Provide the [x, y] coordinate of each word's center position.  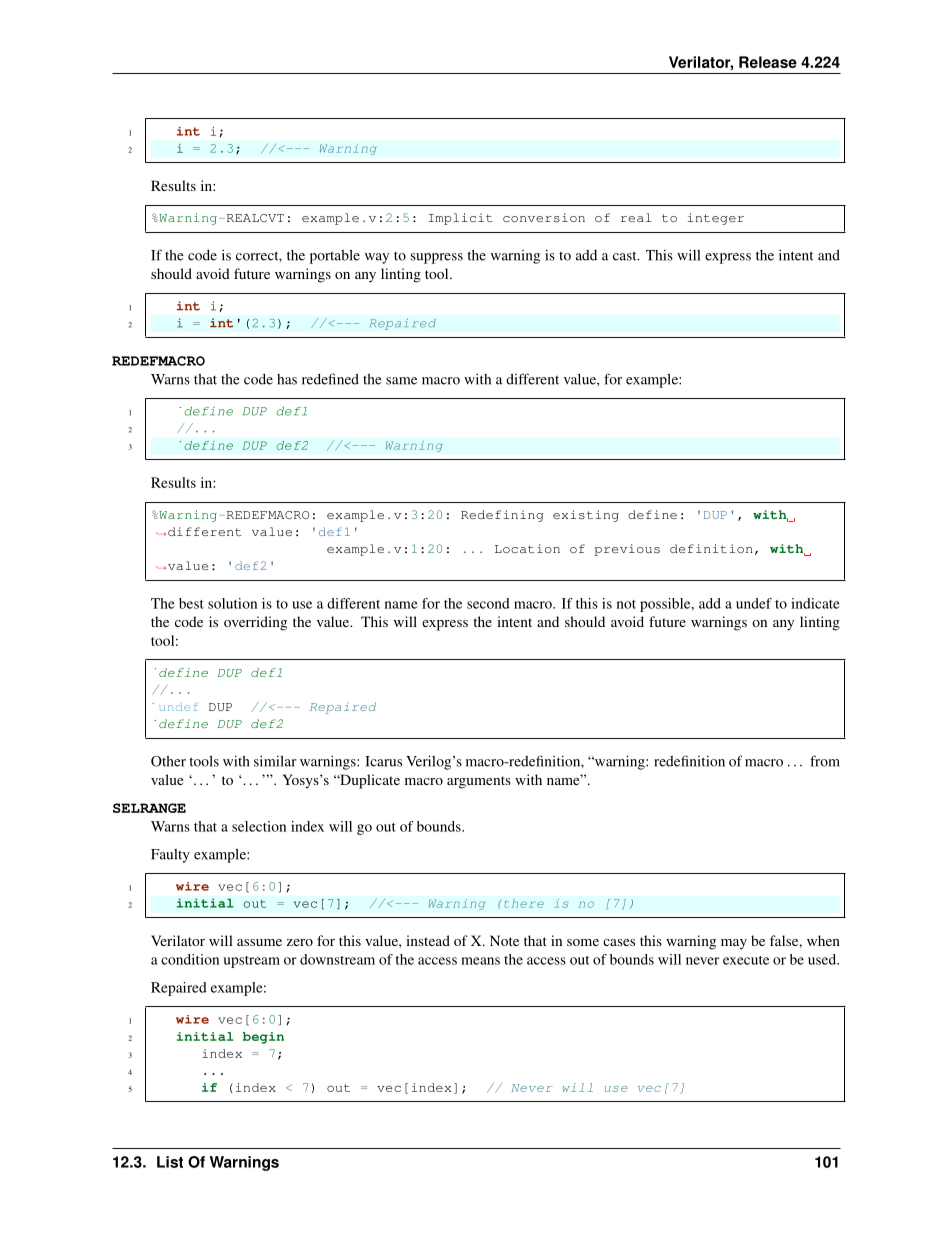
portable [335, 256]
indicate [815, 603]
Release [768, 62]
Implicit [461, 219]
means [480, 961]
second [488, 603]
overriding [255, 623]
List [170, 1162]
